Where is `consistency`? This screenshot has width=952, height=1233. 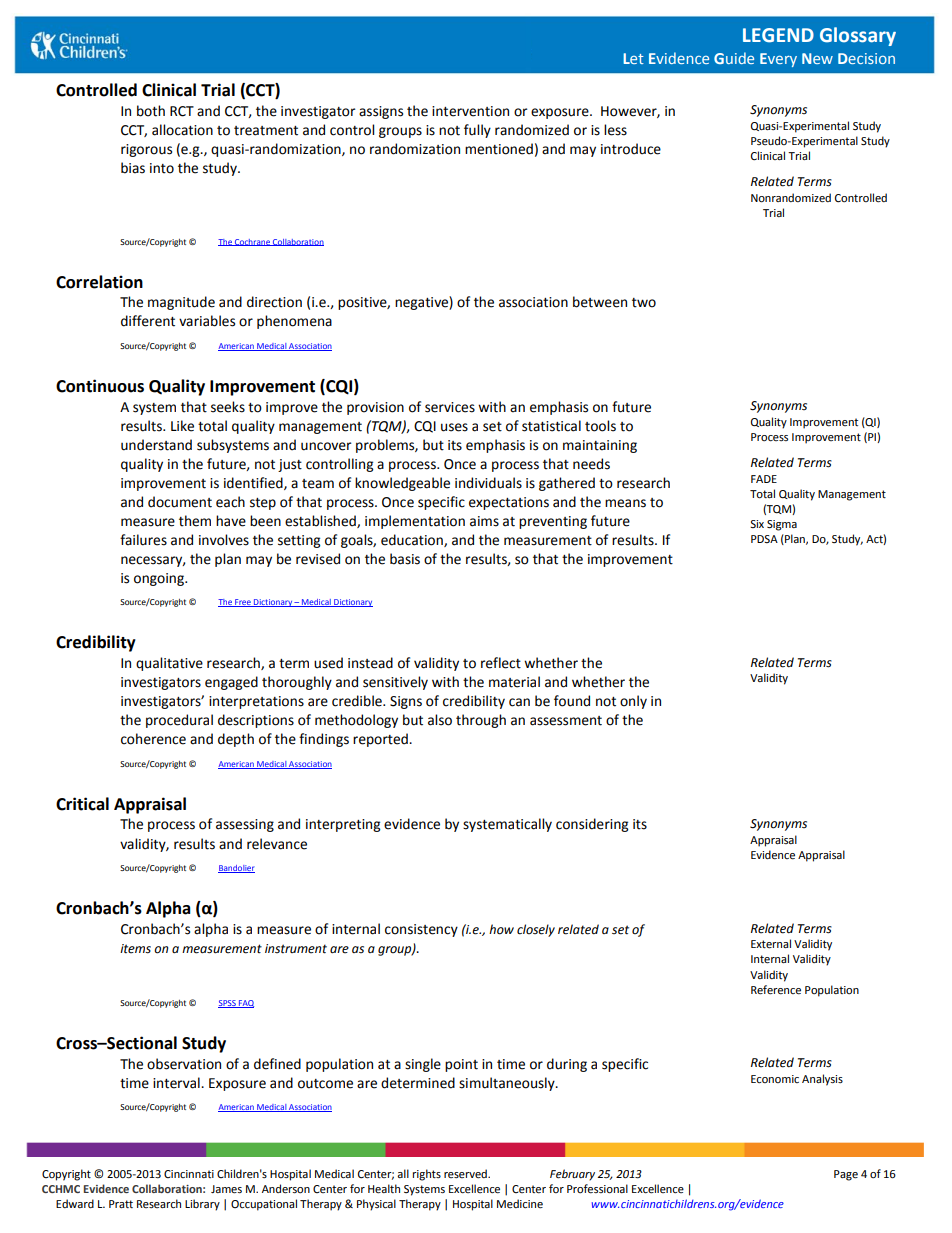
consistency is located at coordinates (421, 930).
